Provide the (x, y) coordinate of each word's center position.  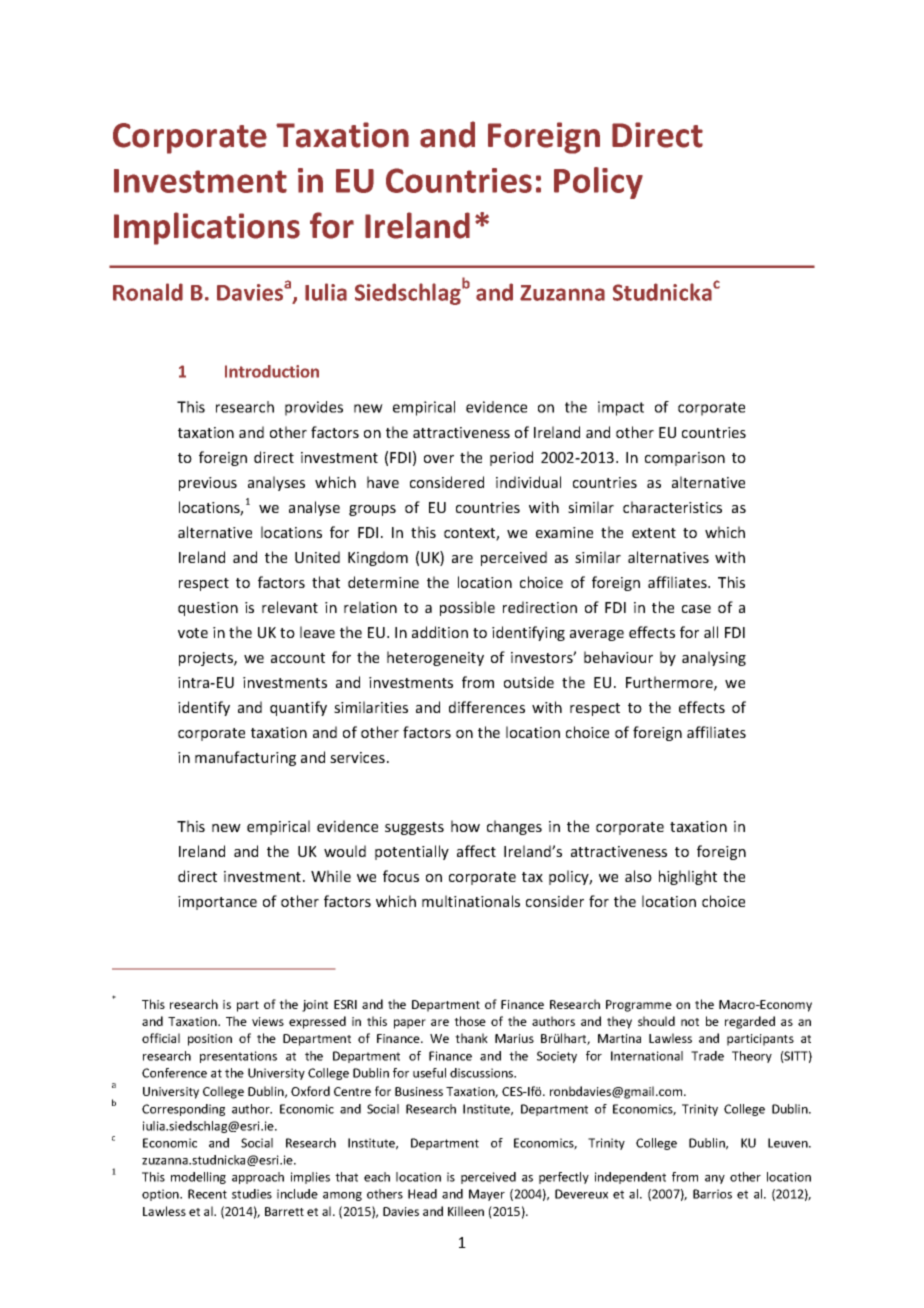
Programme (639, 1006)
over (439, 459)
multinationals (471, 901)
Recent (207, 1194)
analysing (714, 658)
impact (621, 408)
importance (217, 903)
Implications (207, 228)
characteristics (672, 507)
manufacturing (245, 758)
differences (487, 707)
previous (208, 484)
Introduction (272, 371)
